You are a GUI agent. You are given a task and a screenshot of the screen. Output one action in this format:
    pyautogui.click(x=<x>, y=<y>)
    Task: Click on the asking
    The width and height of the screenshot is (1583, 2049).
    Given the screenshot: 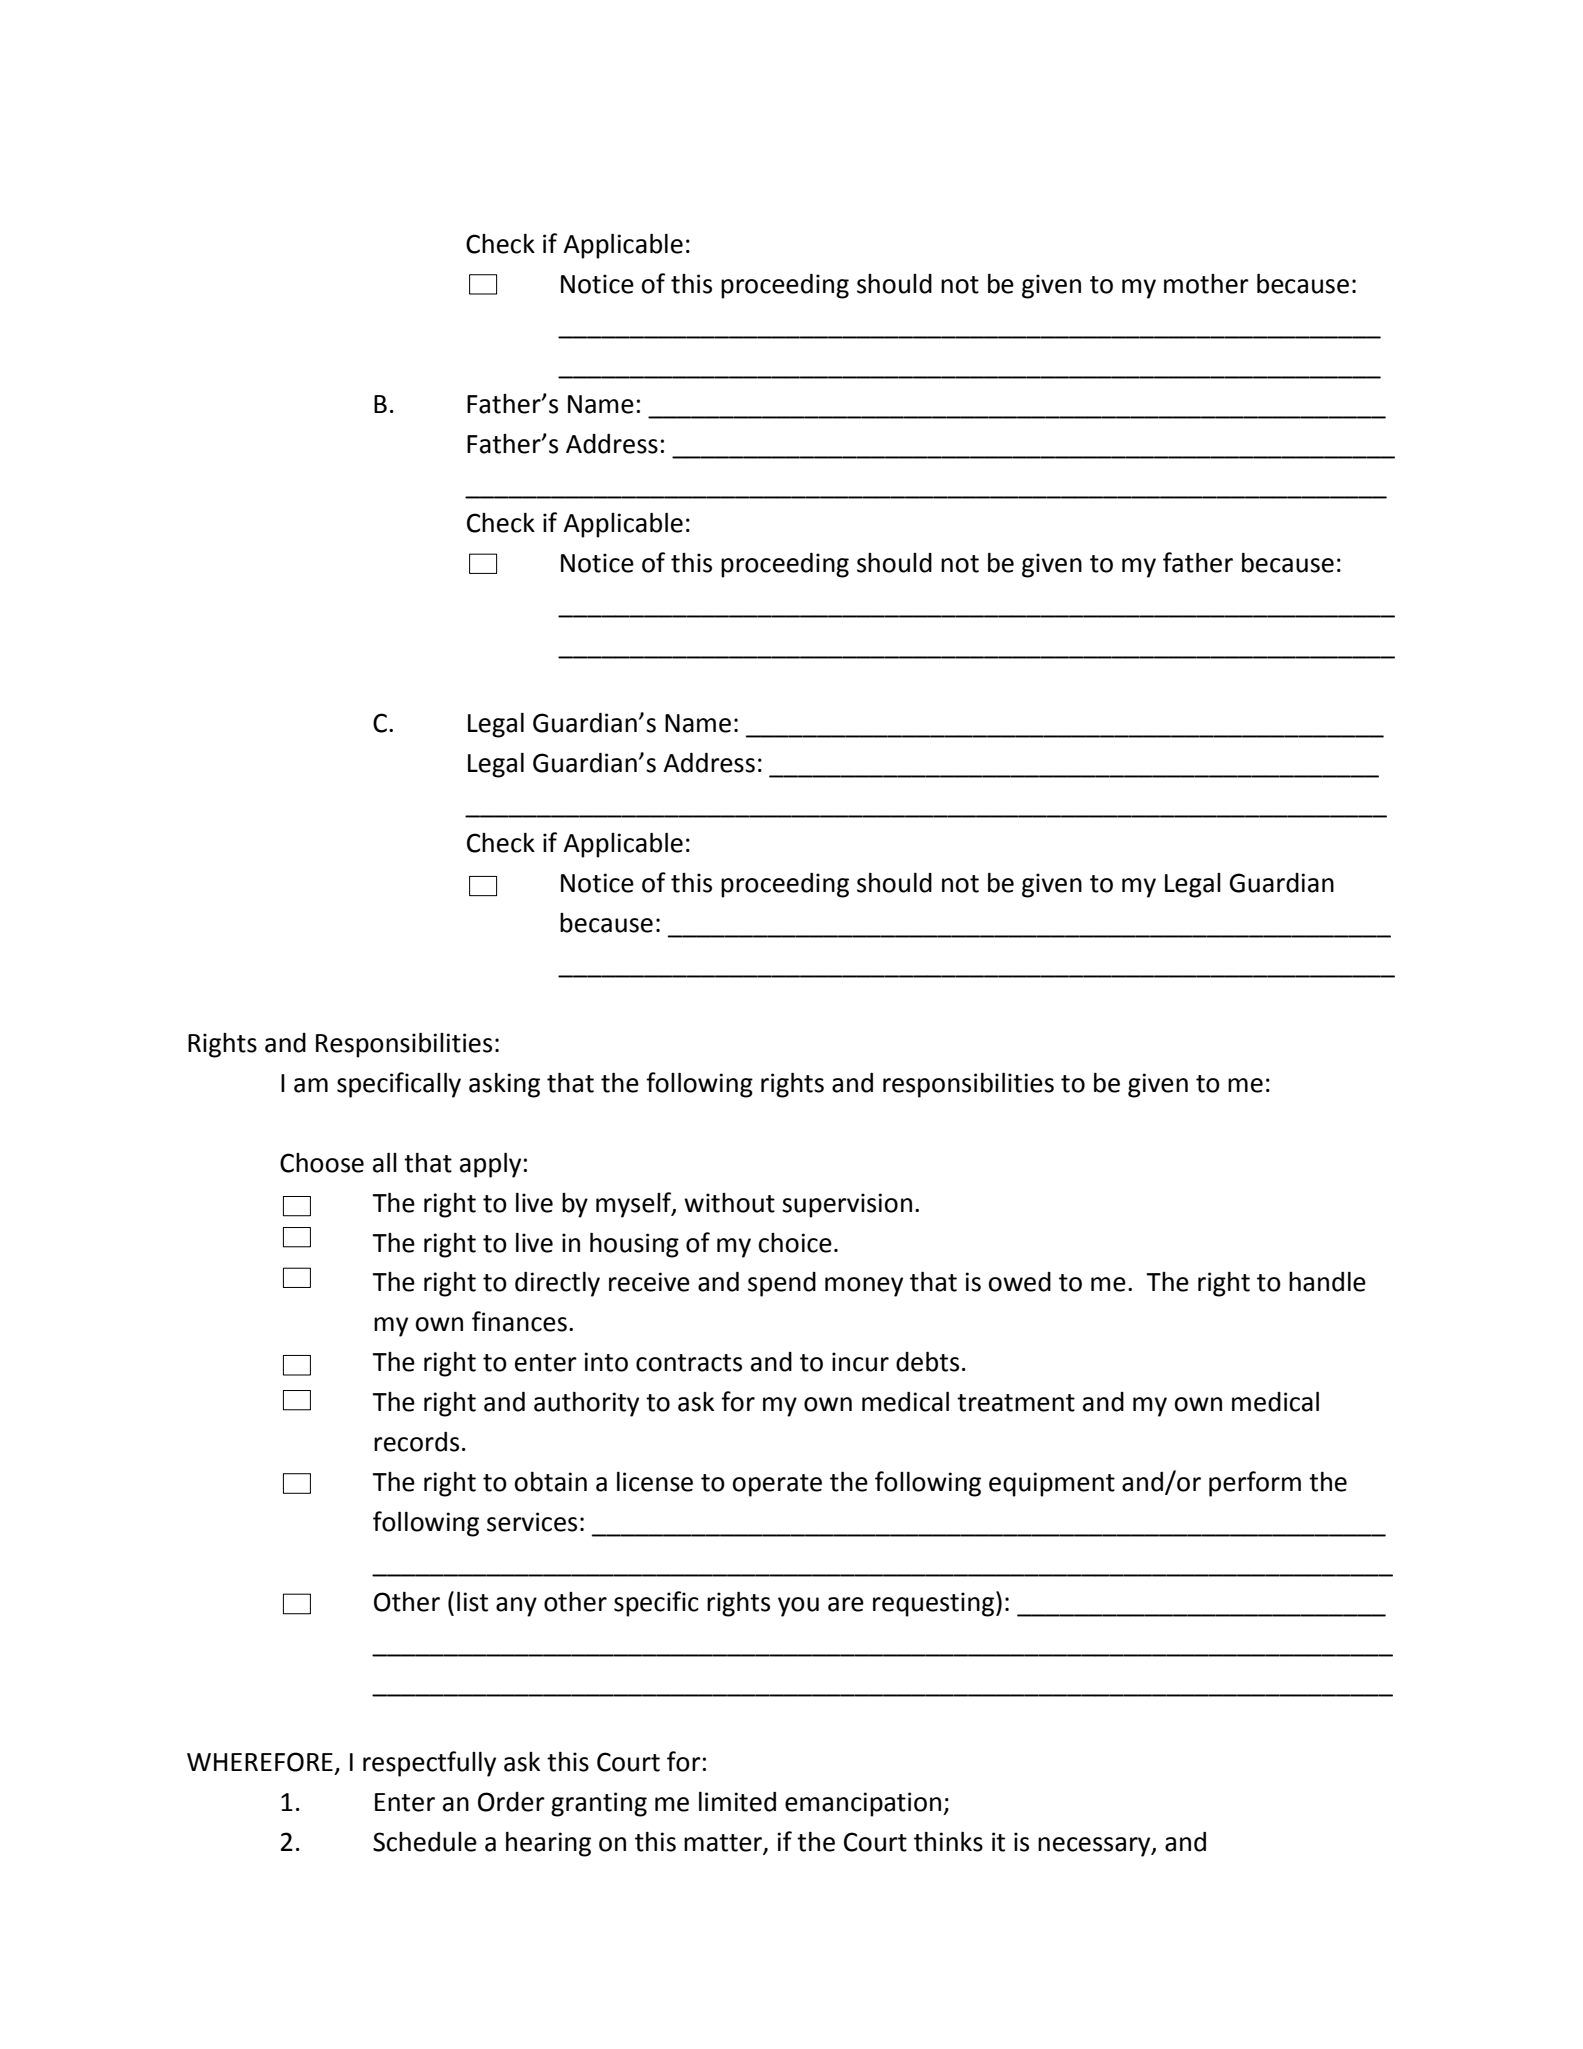 What is the action you would take?
    pyautogui.click(x=504, y=1085)
